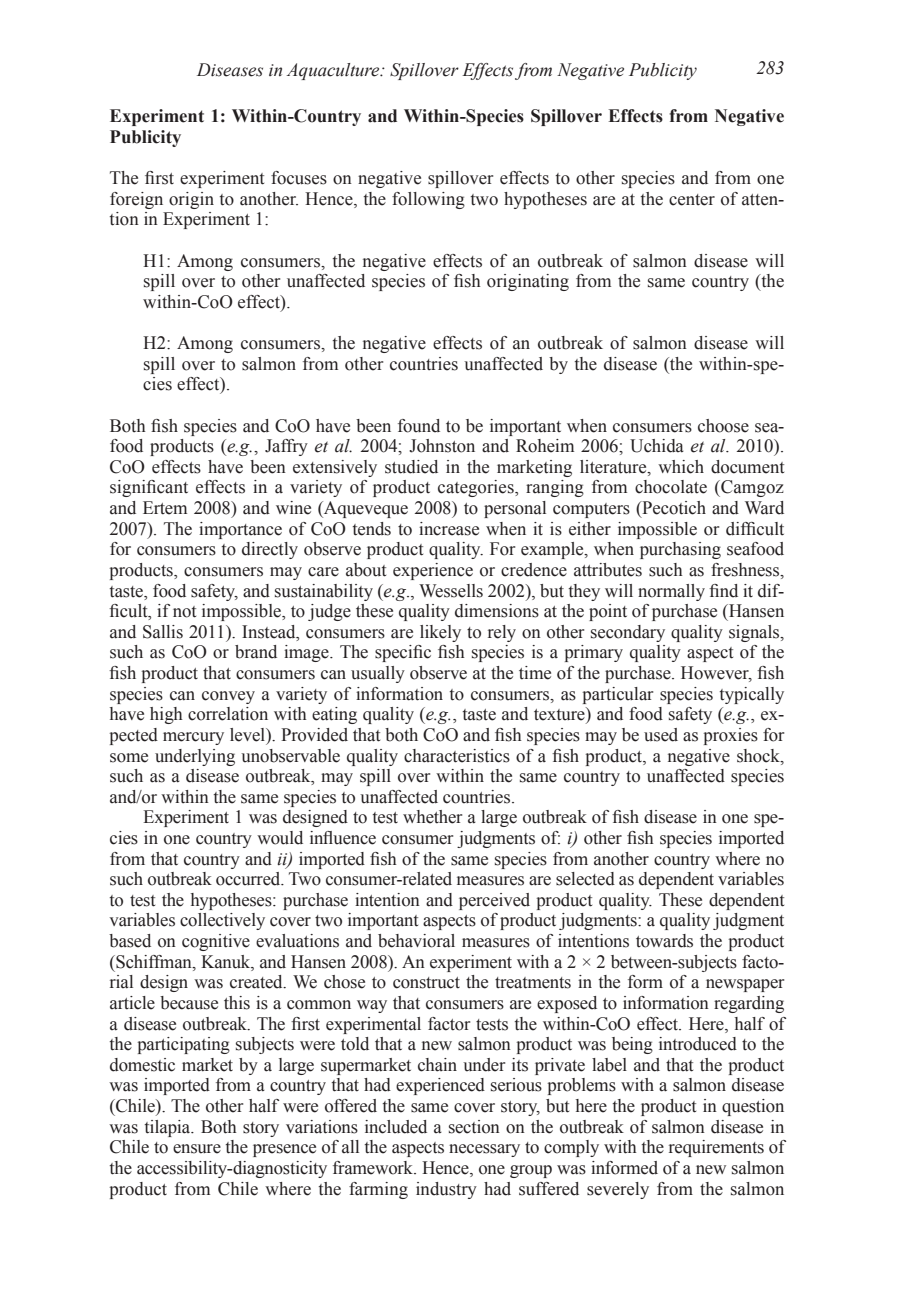  What do you see at coordinates (149, 488) in the screenshot?
I see `significant` at bounding box center [149, 488].
